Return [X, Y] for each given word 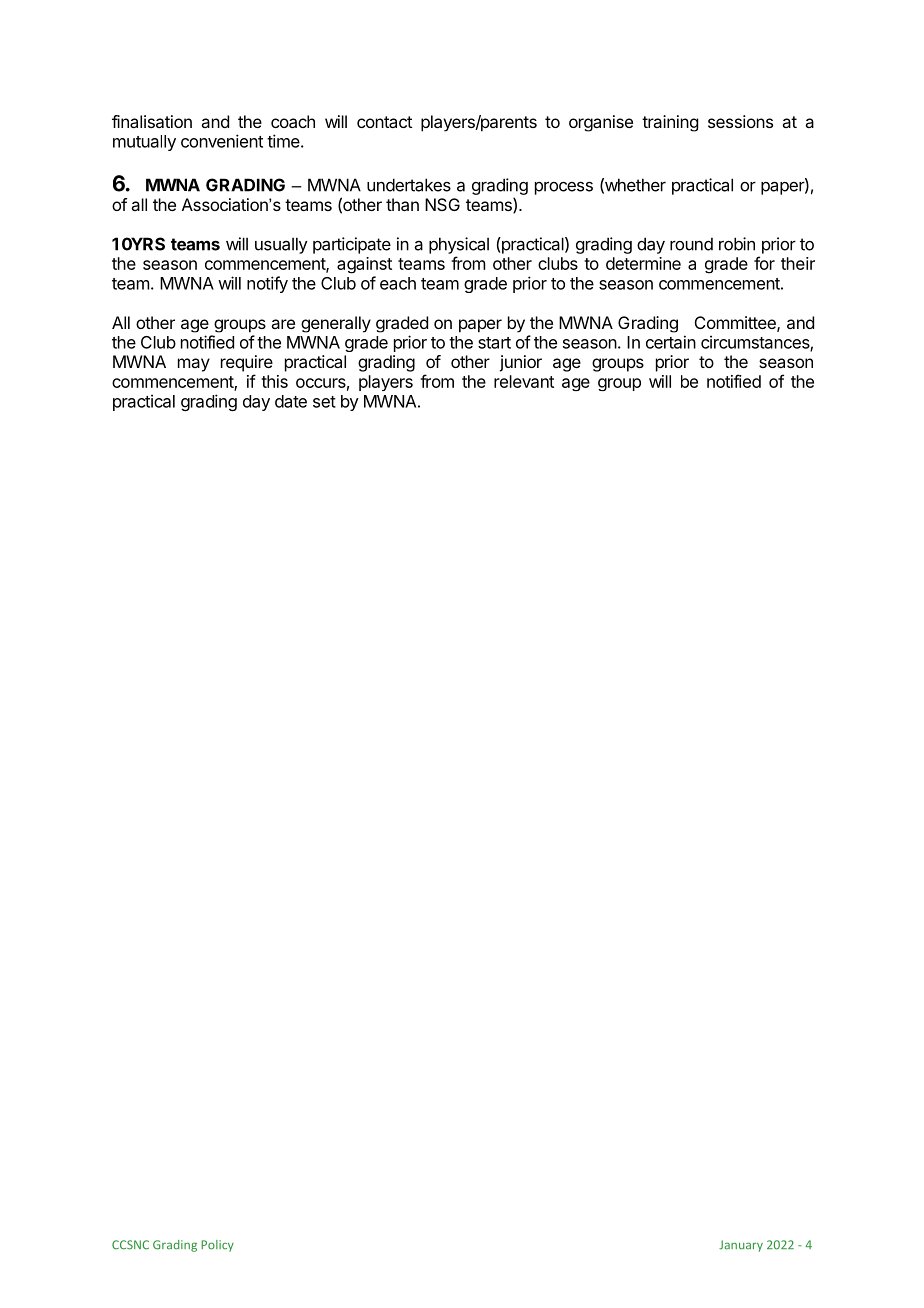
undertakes [409, 185]
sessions [740, 121]
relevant [524, 381]
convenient [222, 141]
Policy [217, 1246]
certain [671, 342]
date [291, 401]
